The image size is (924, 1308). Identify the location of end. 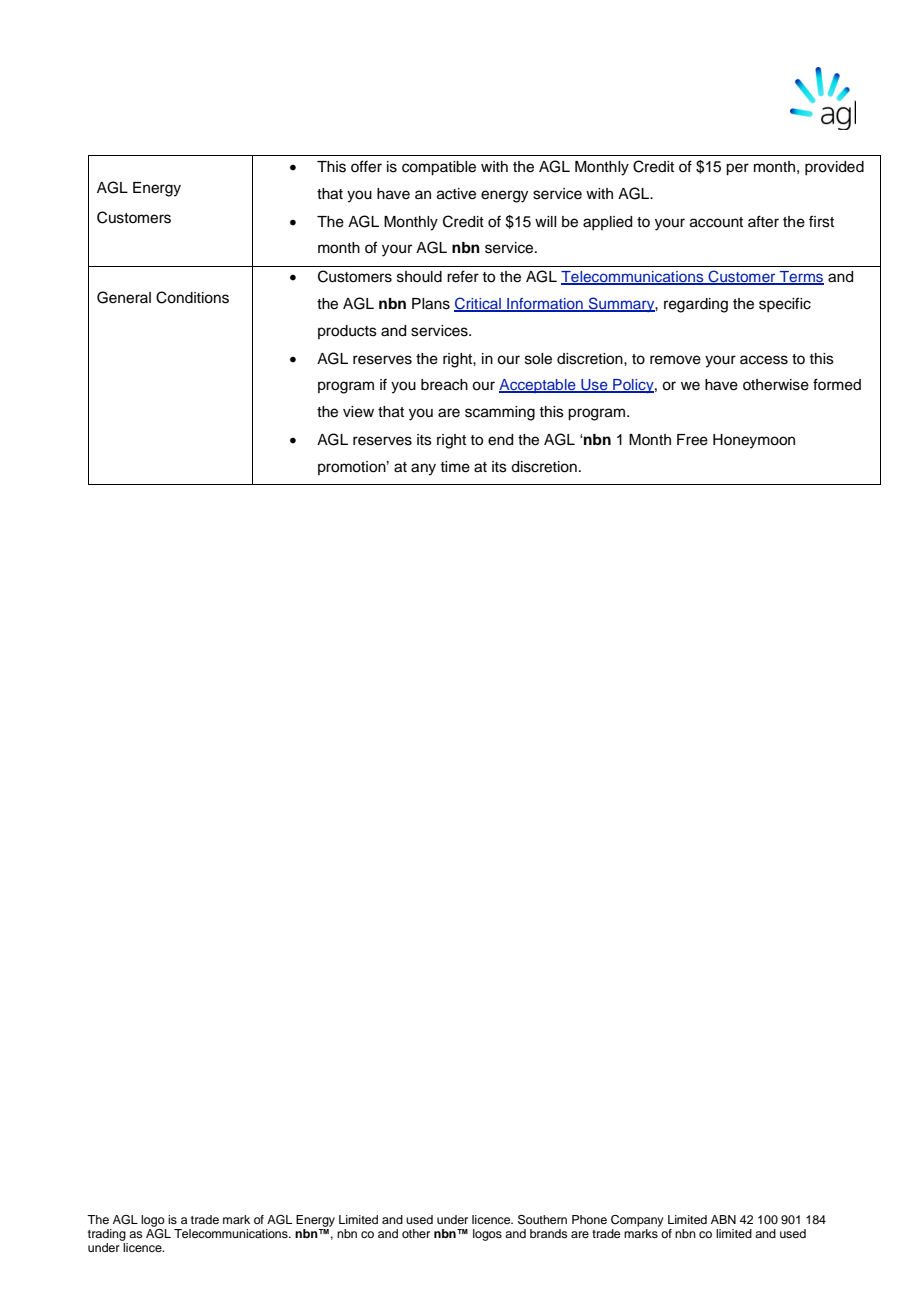
(500, 440).
